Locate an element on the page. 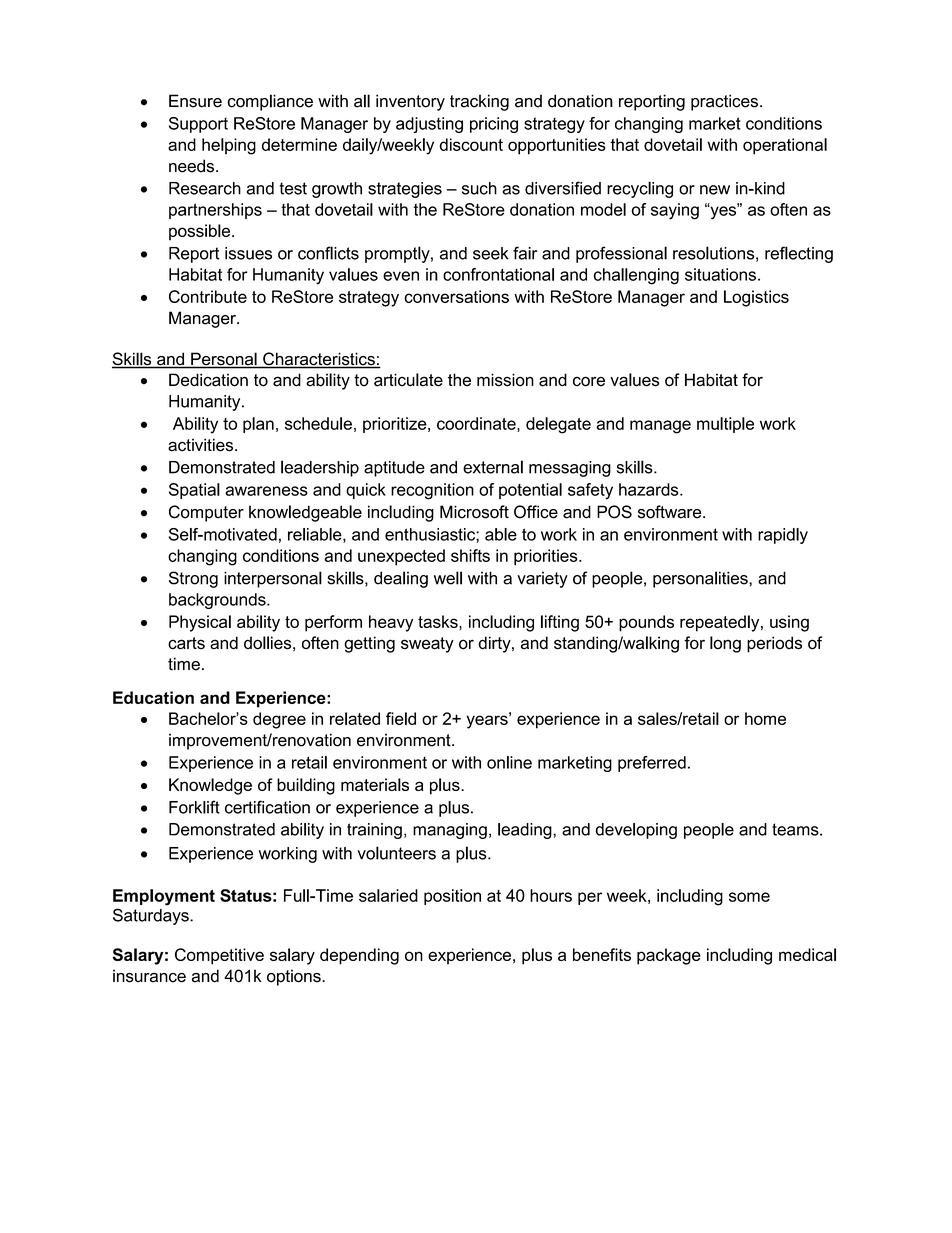 This document has width=952, height=1233. Computer is located at coordinates (206, 513).
